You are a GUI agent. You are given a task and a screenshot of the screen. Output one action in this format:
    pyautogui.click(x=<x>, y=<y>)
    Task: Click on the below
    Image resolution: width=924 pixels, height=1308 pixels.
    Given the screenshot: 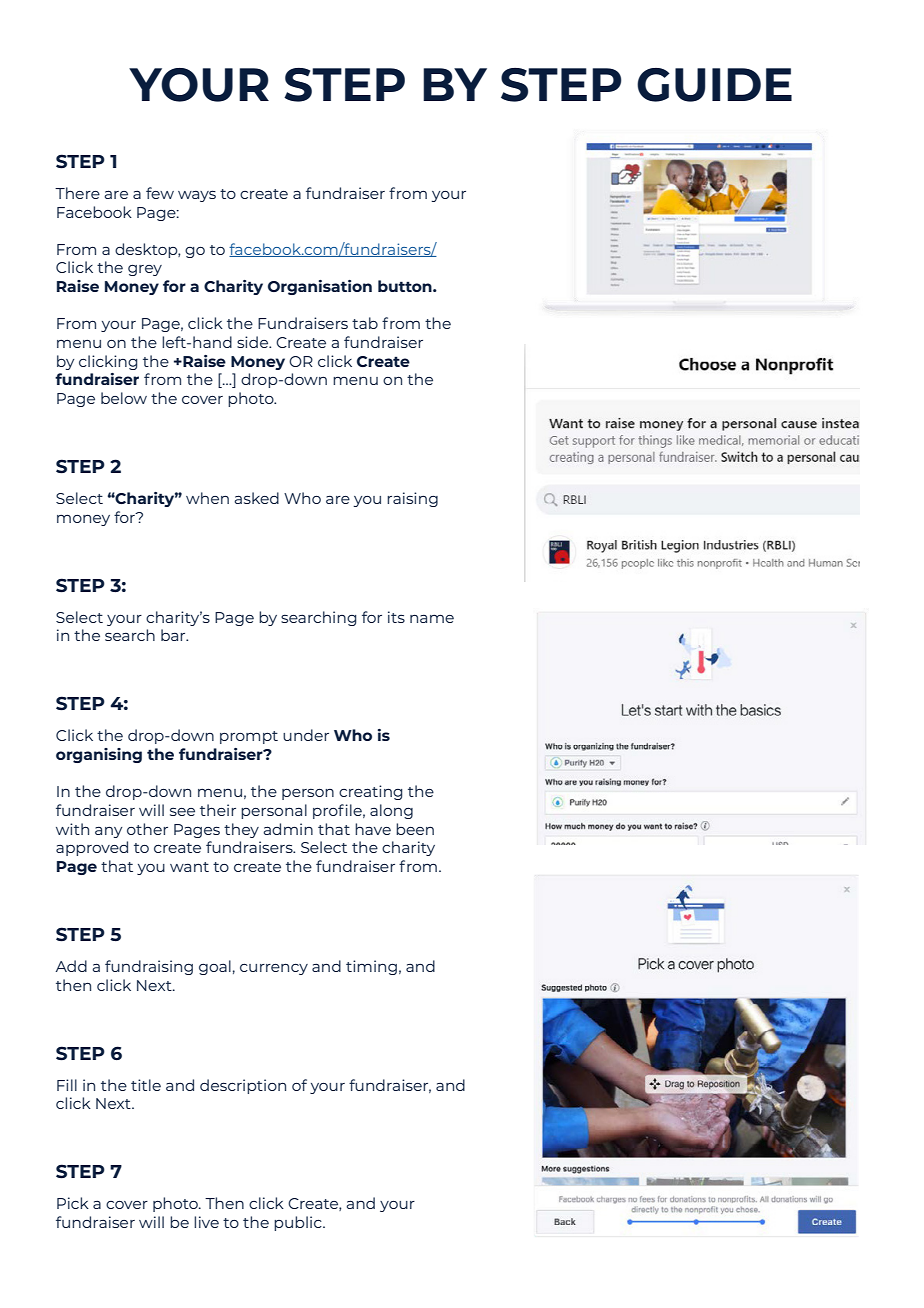 What is the action you would take?
    pyautogui.click(x=124, y=398)
